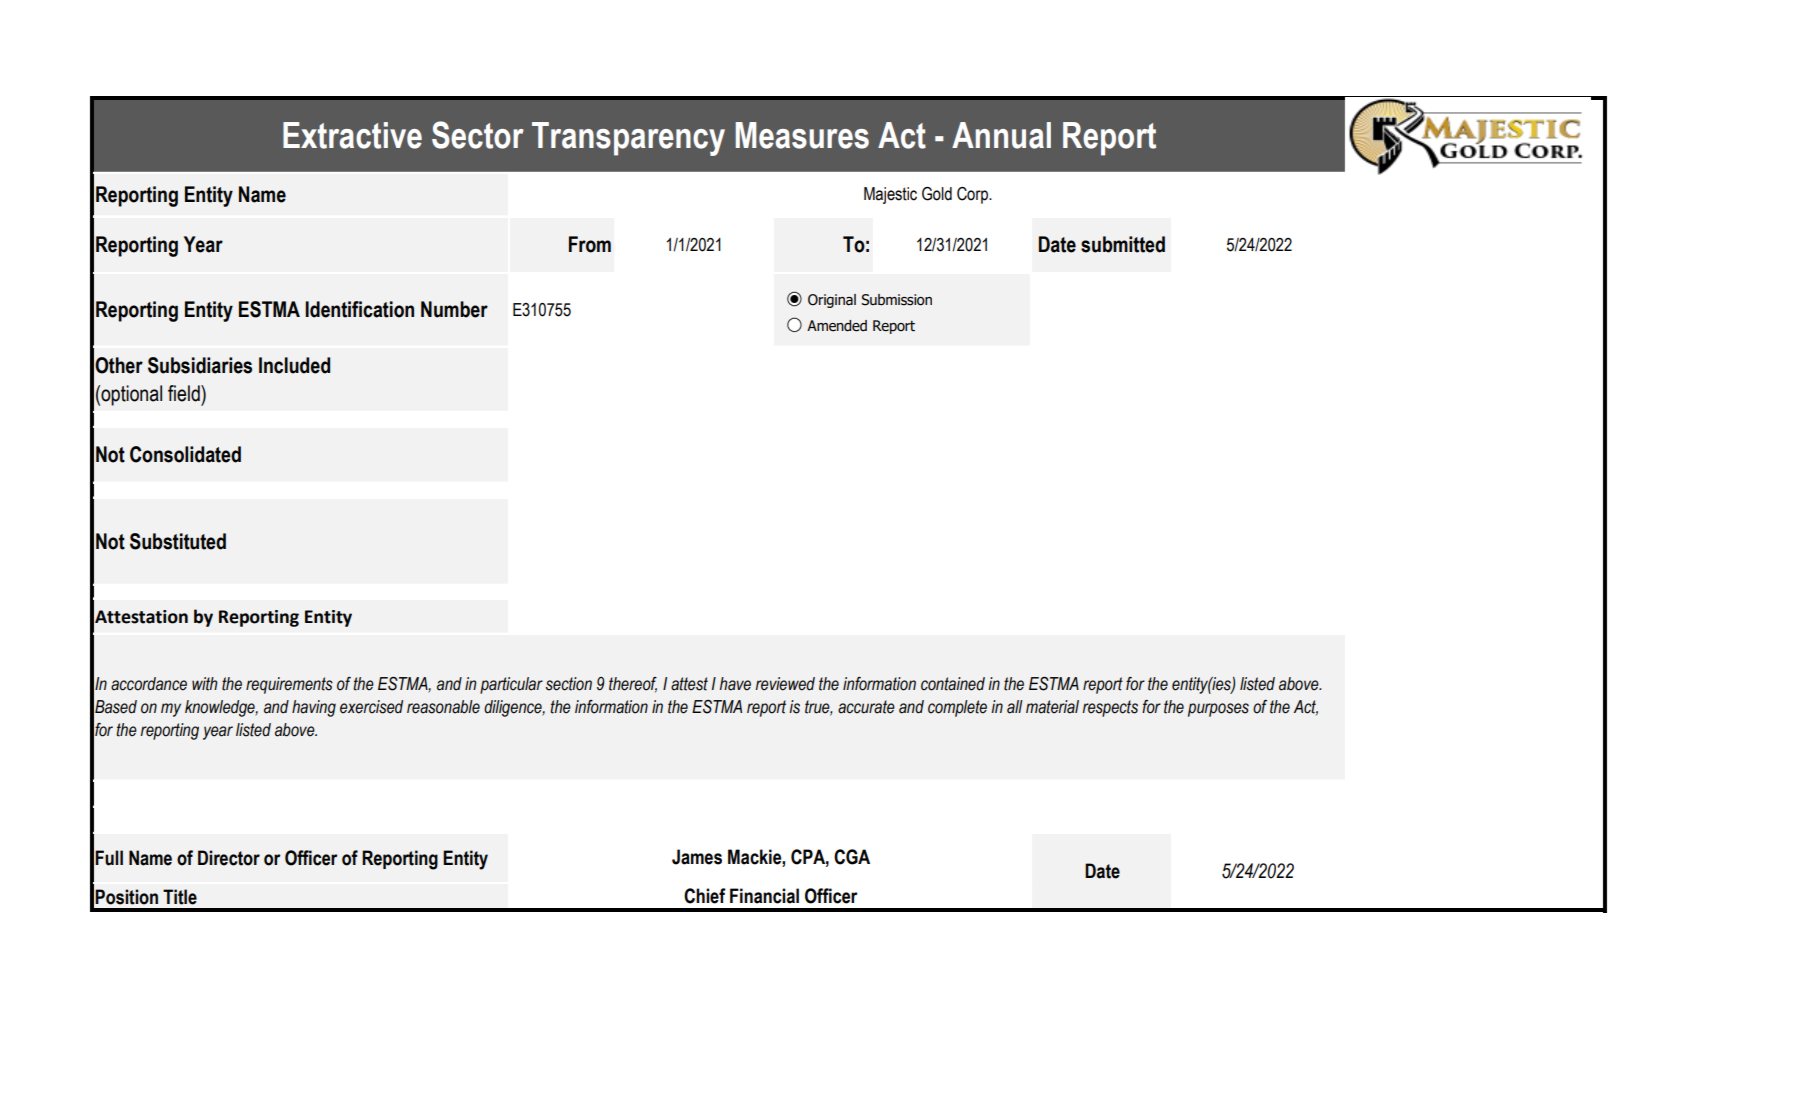 This image has width=1816, height=1103. I want to click on Transparency, so click(628, 139).
